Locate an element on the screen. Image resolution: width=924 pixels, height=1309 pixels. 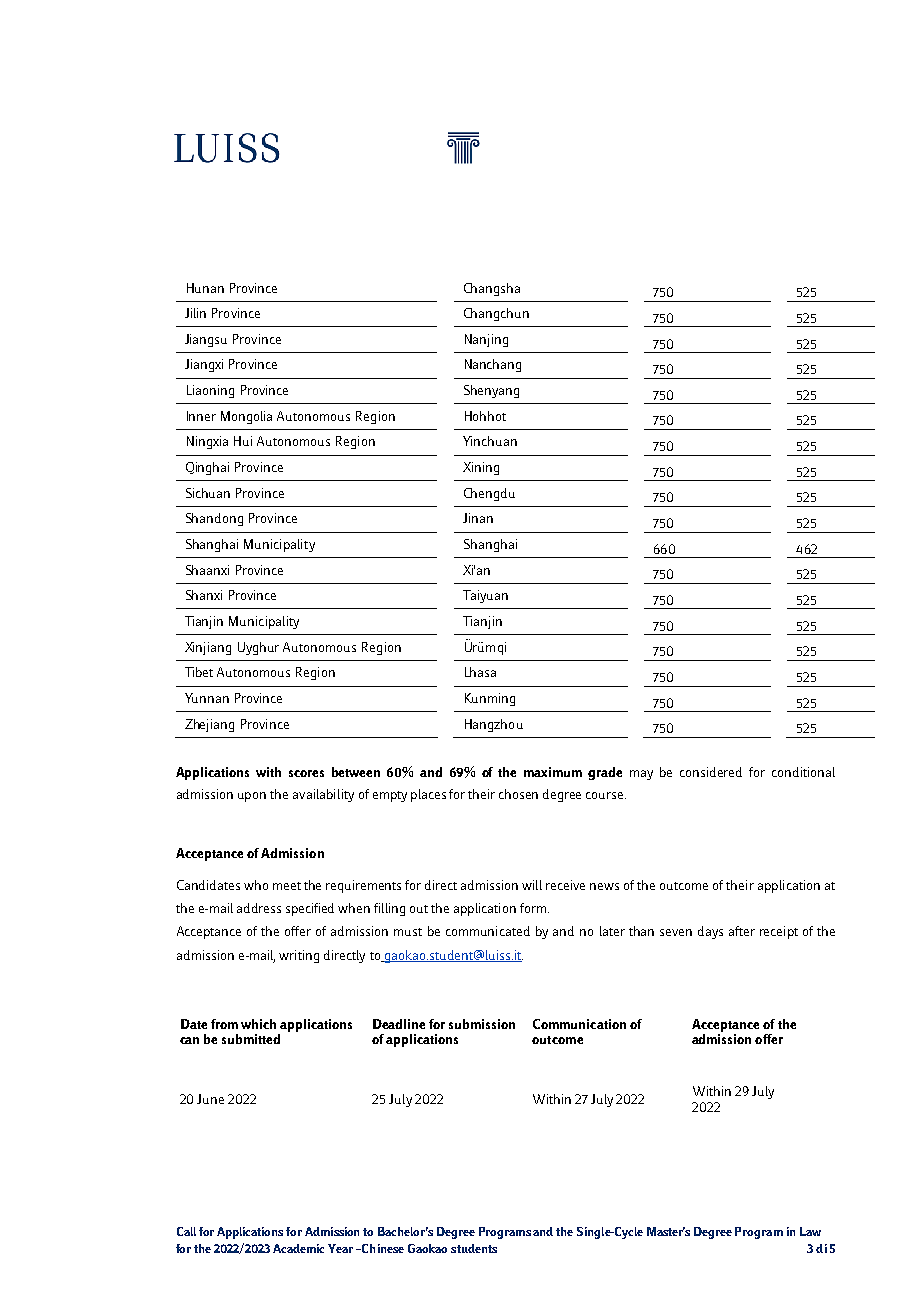
Shanxi is located at coordinates (204, 595).
